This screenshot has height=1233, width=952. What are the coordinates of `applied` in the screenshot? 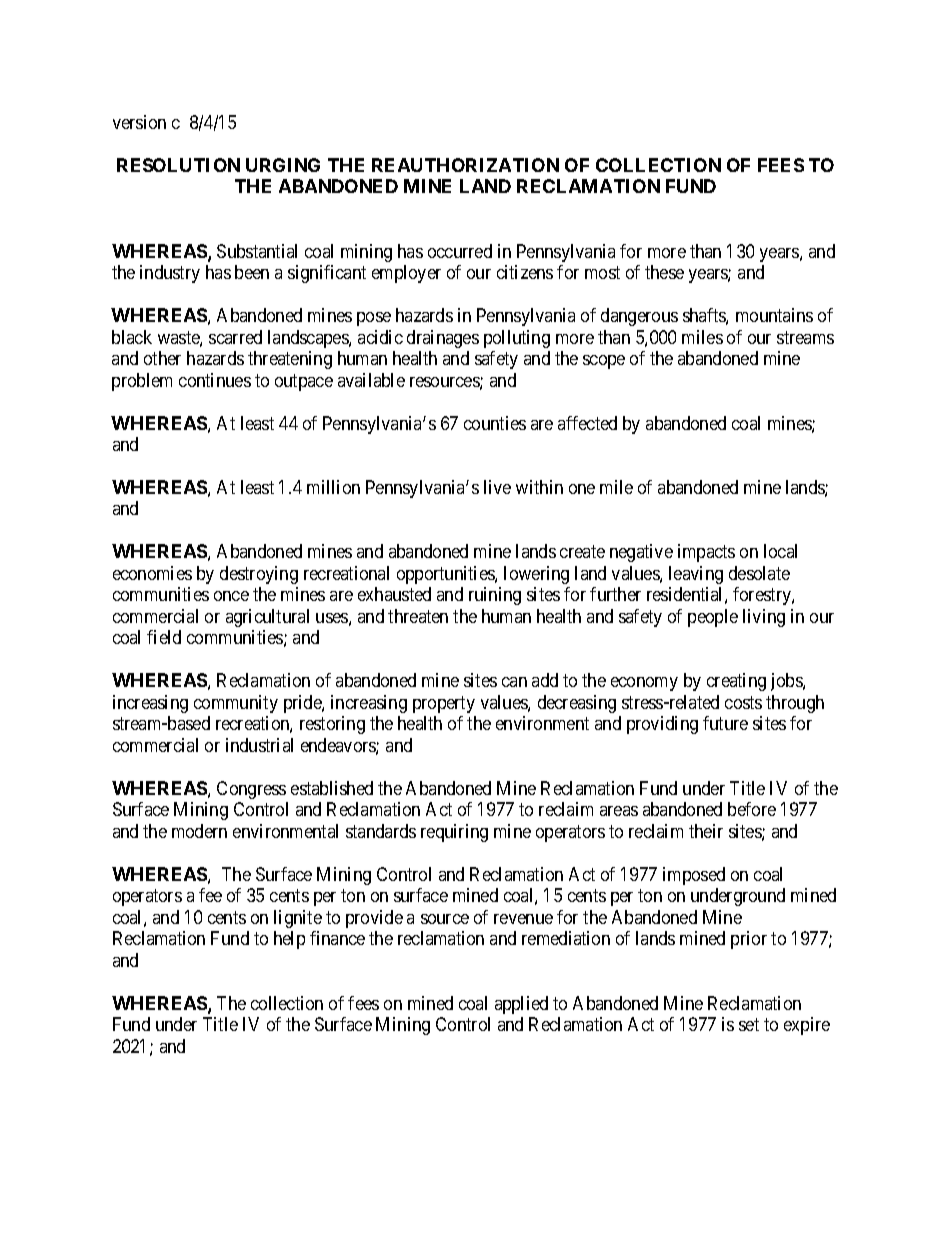 It's located at (521, 1005).
